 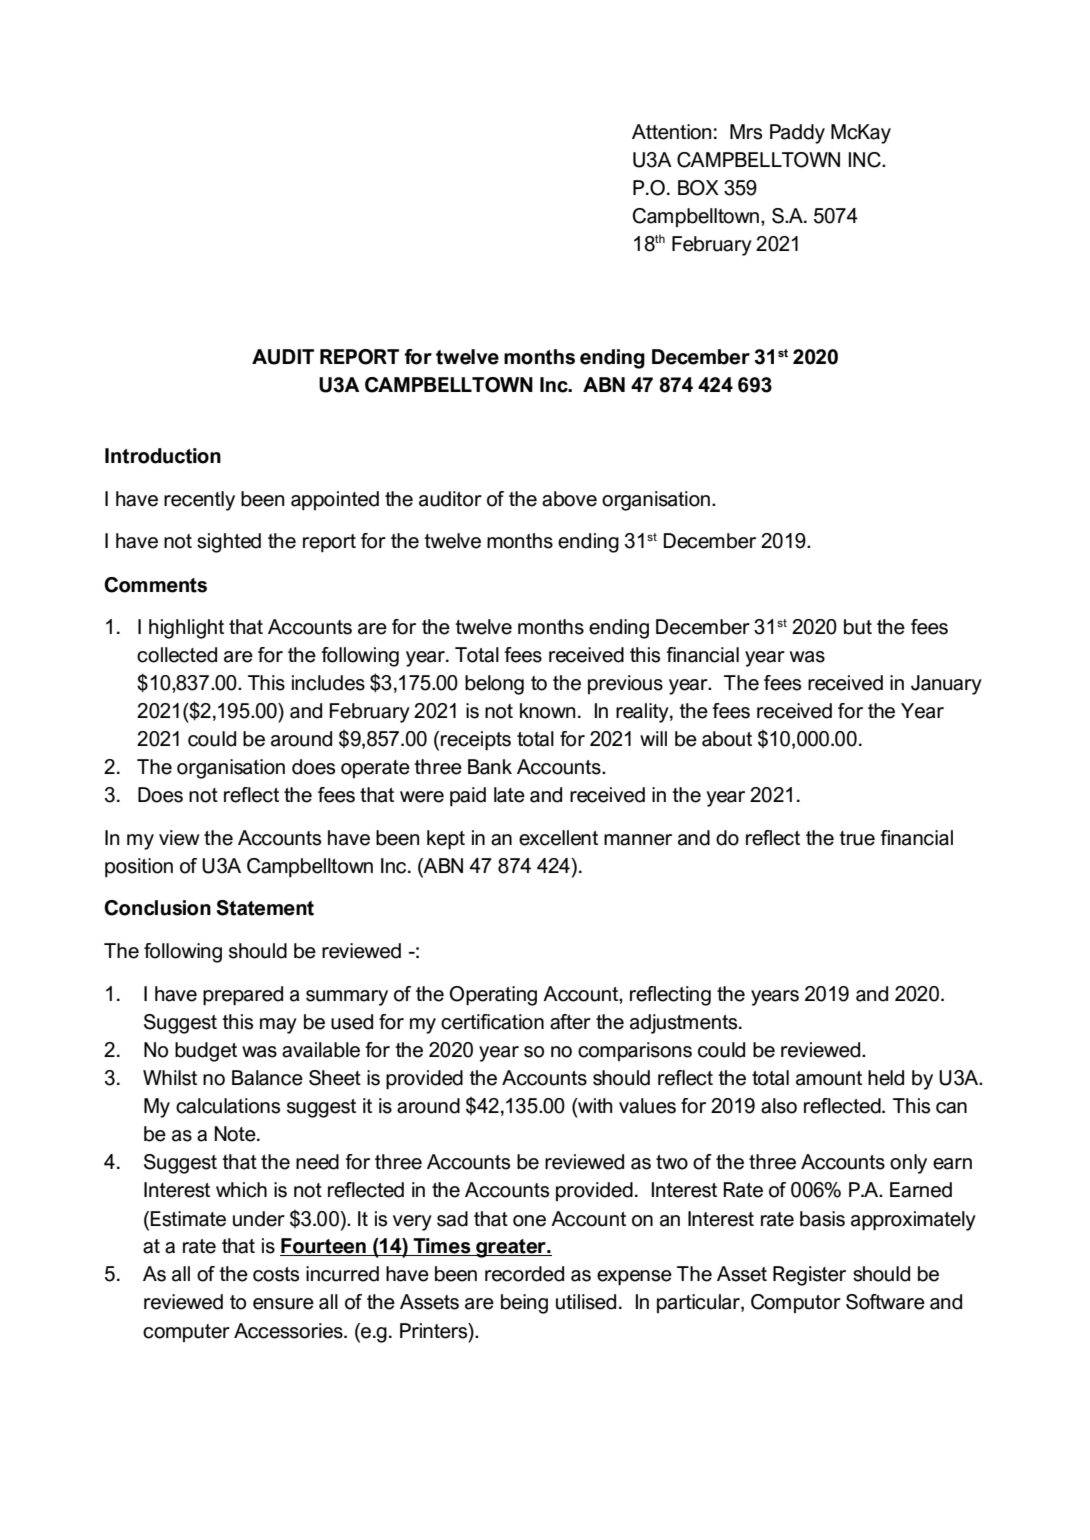 What do you see at coordinates (163, 456) in the document?
I see `Introduction` at bounding box center [163, 456].
